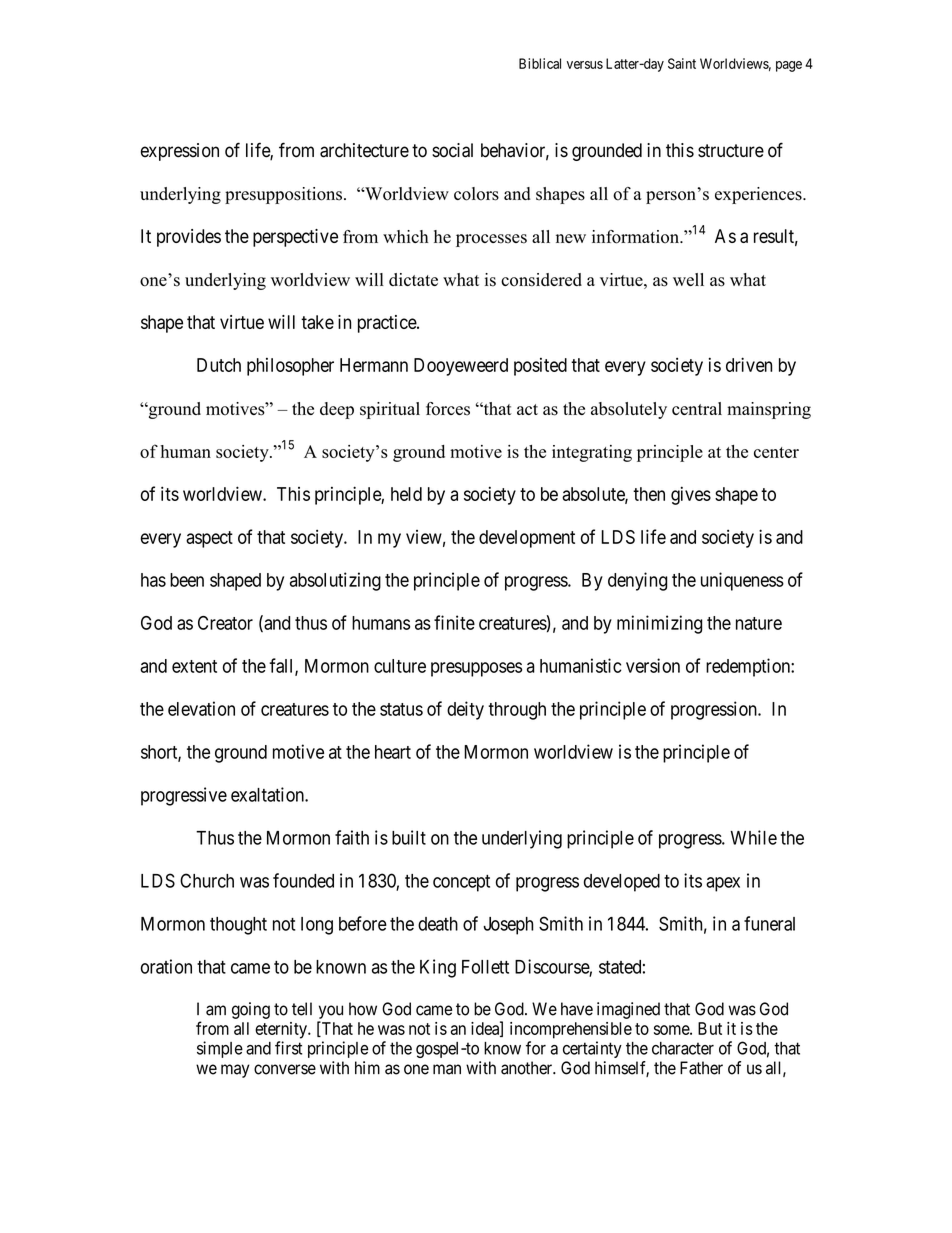  What do you see at coordinates (742, 581) in the screenshot?
I see `uniqueness` at bounding box center [742, 581].
